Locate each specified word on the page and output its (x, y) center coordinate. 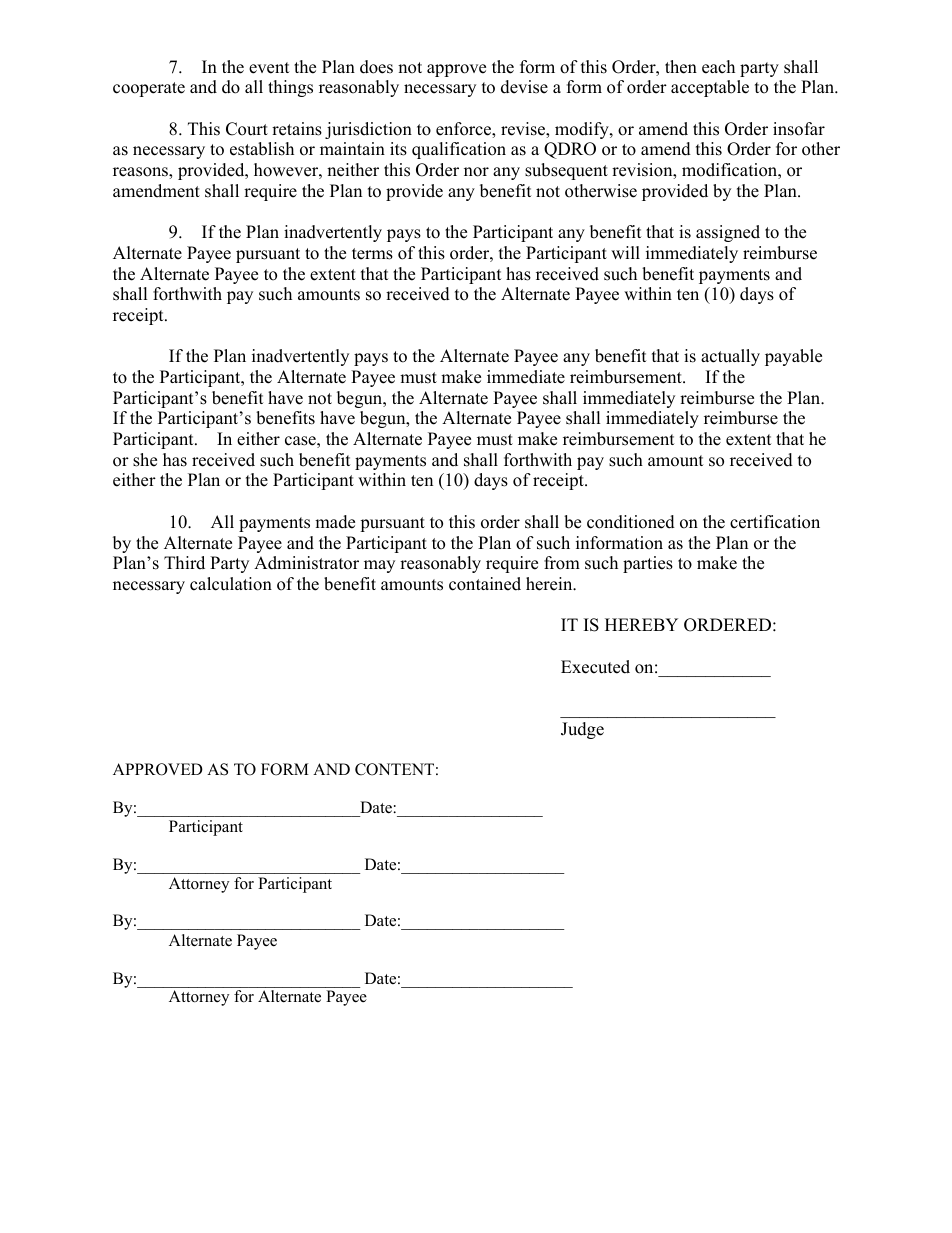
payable (793, 357)
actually (730, 357)
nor (476, 172)
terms (372, 254)
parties (648, 564)
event (269, 68)
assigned (728, 233)
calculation (231, 584)
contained (485, 584)
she (145, 460)
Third (184, 563)
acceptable (710, 88)
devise (524, 87)
